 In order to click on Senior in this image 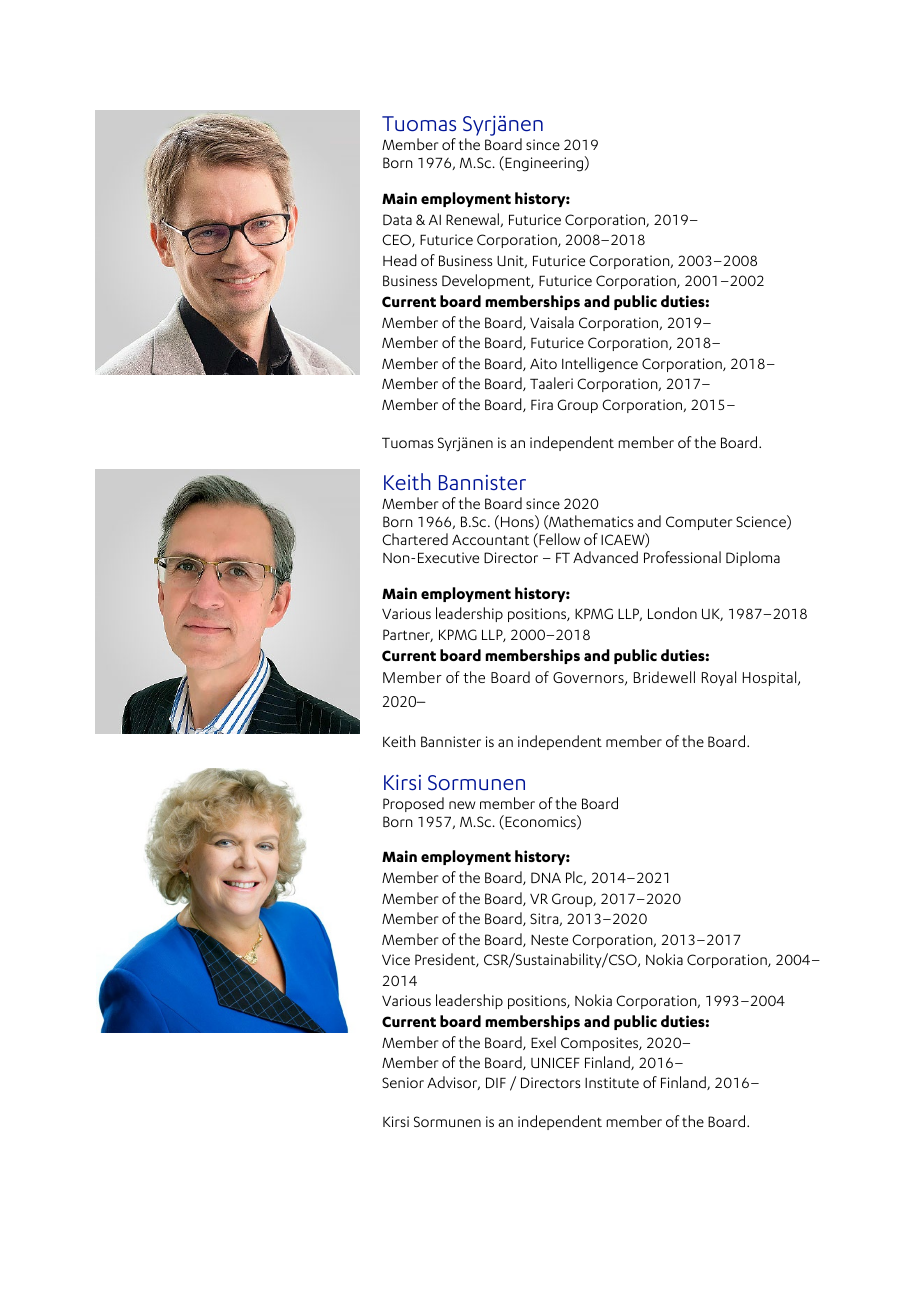, I will do `click(403, 1082)`.
